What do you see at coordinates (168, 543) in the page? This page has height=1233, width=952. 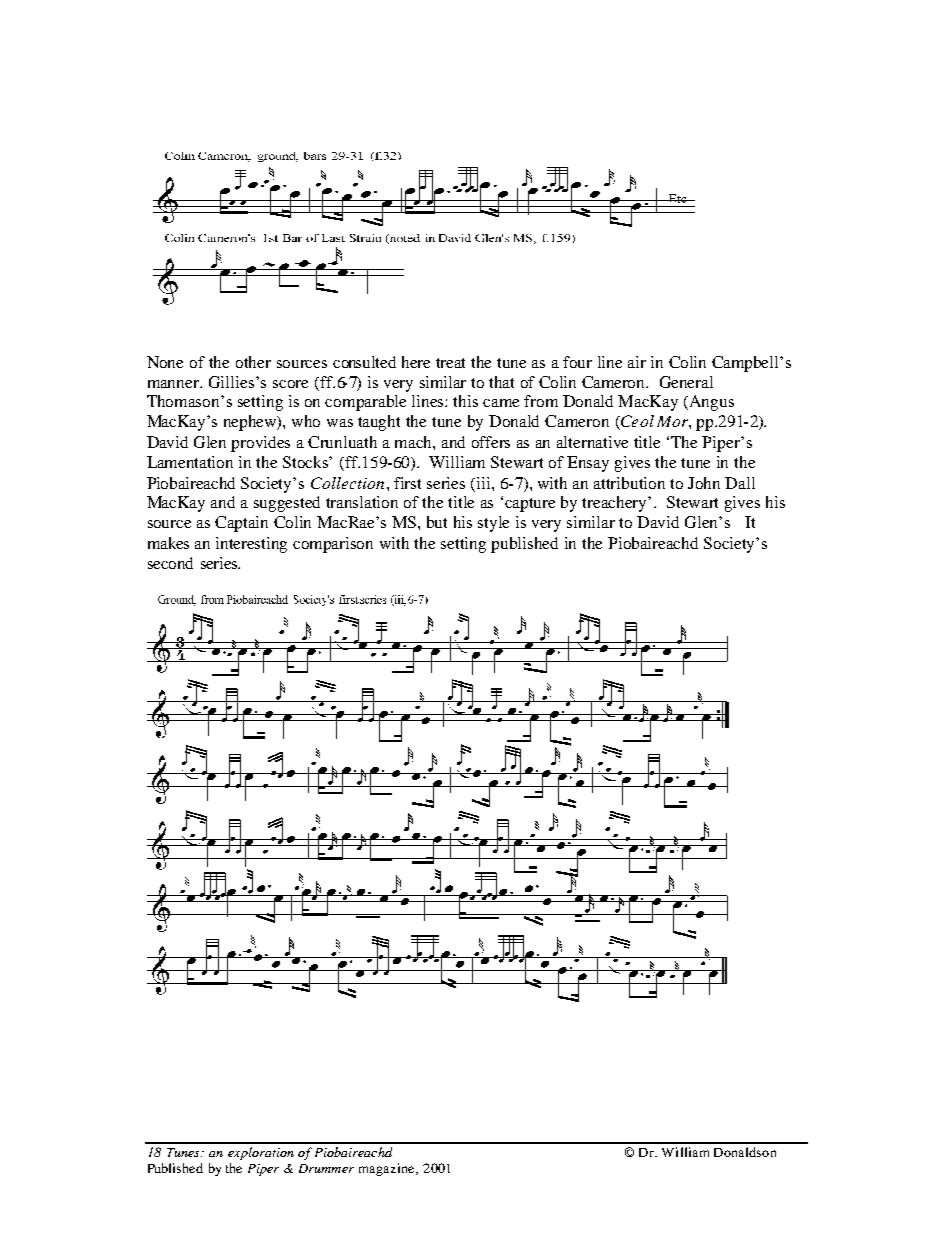 I see `makes` at bounding box center [168, 543].
